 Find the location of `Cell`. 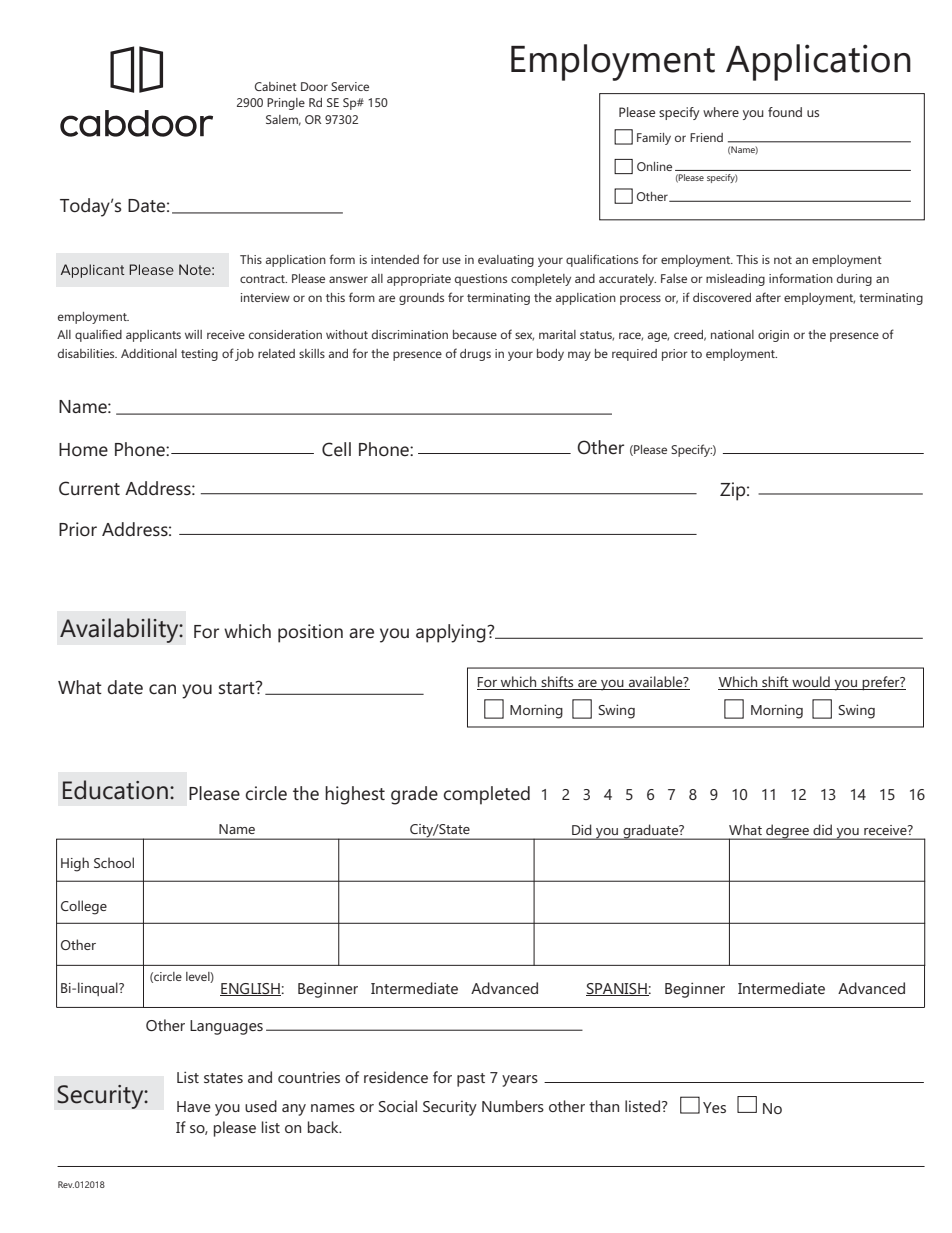

Cell is located at coordinates (336, 449).
